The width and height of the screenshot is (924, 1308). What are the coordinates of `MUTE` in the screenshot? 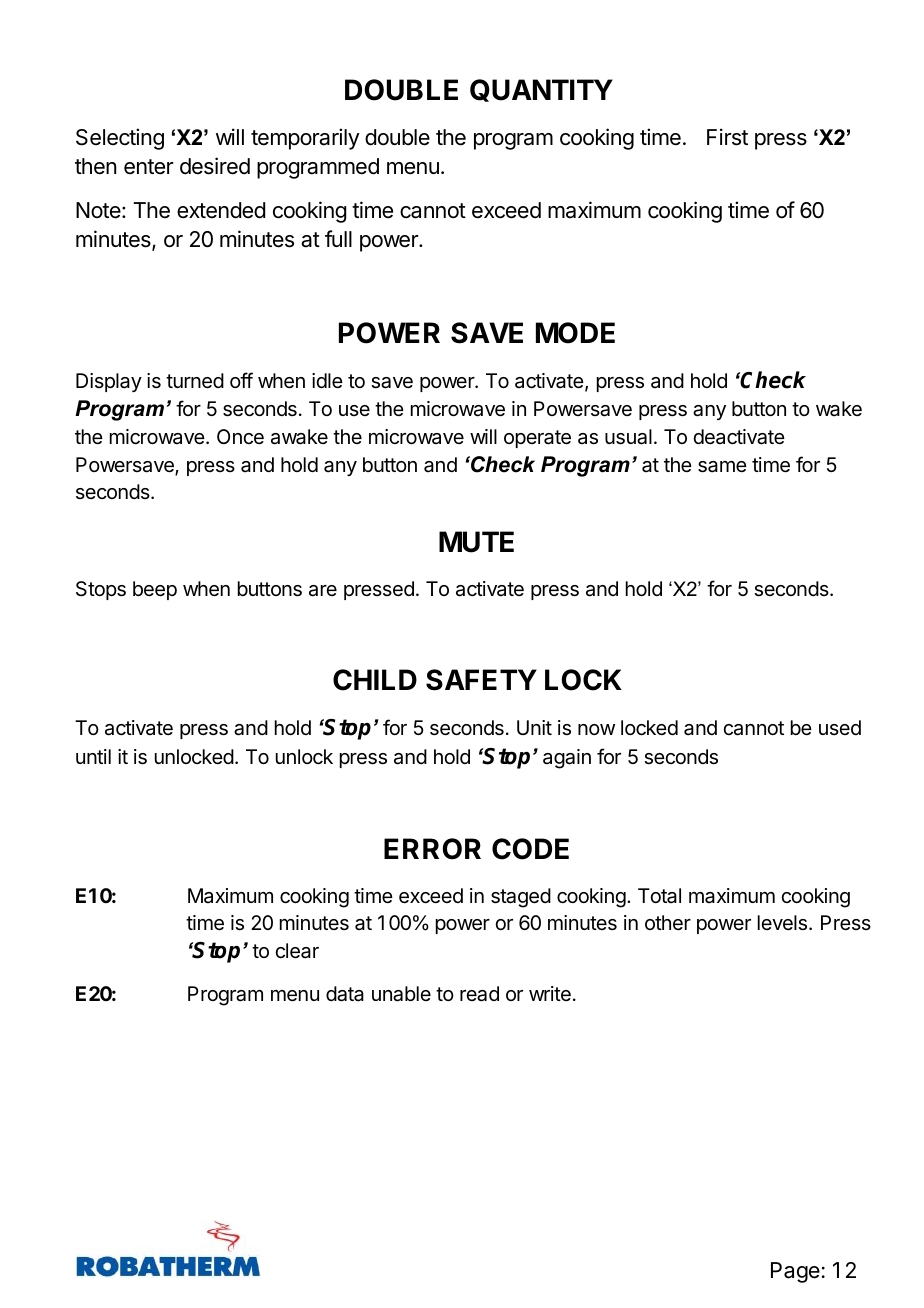 It's located at (476, 542).
